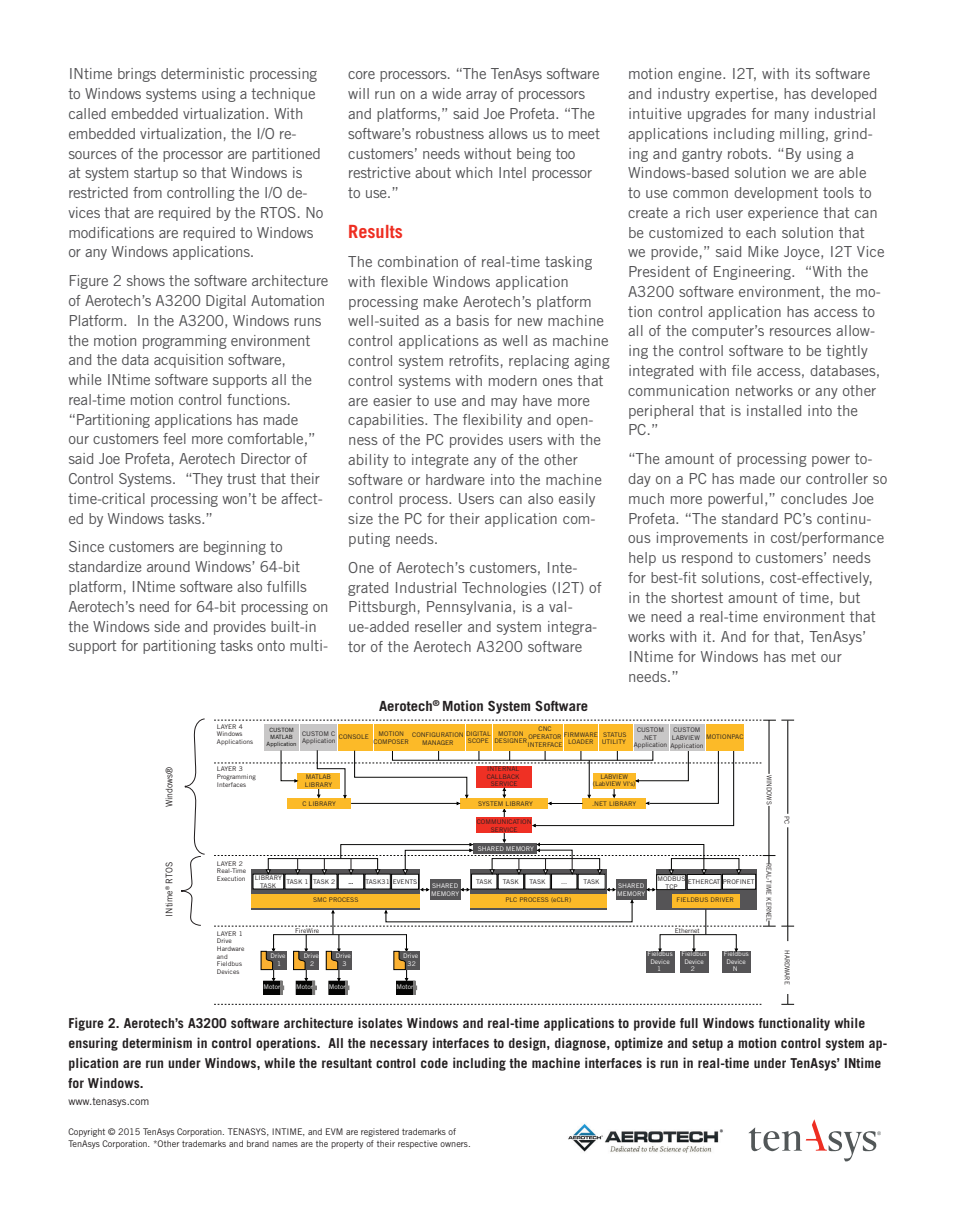 The height and width of the image is (1232, 958). I want to click on brand, so click(258, 1143).
